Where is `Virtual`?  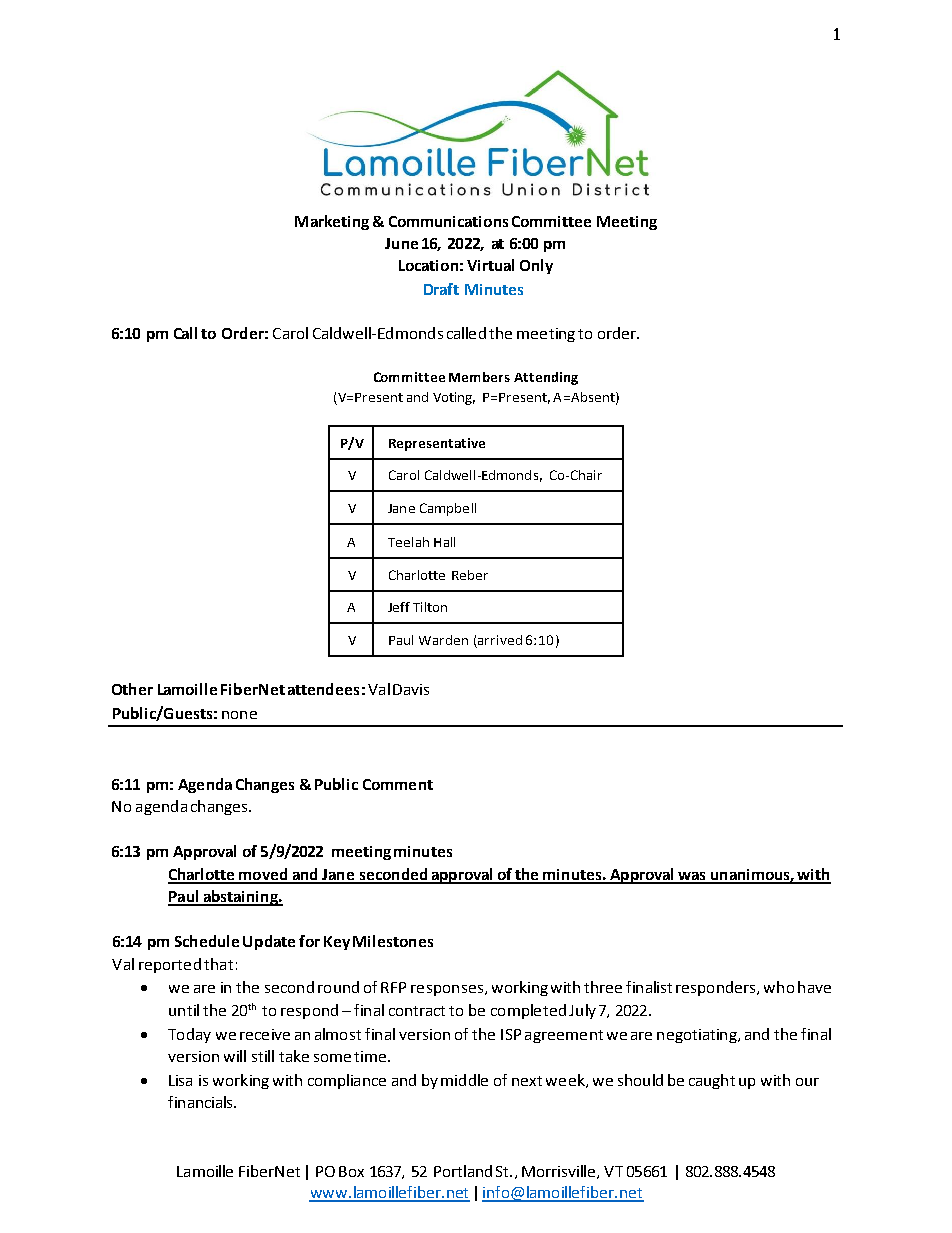 Virtual is located at coordinates (490, 265).
